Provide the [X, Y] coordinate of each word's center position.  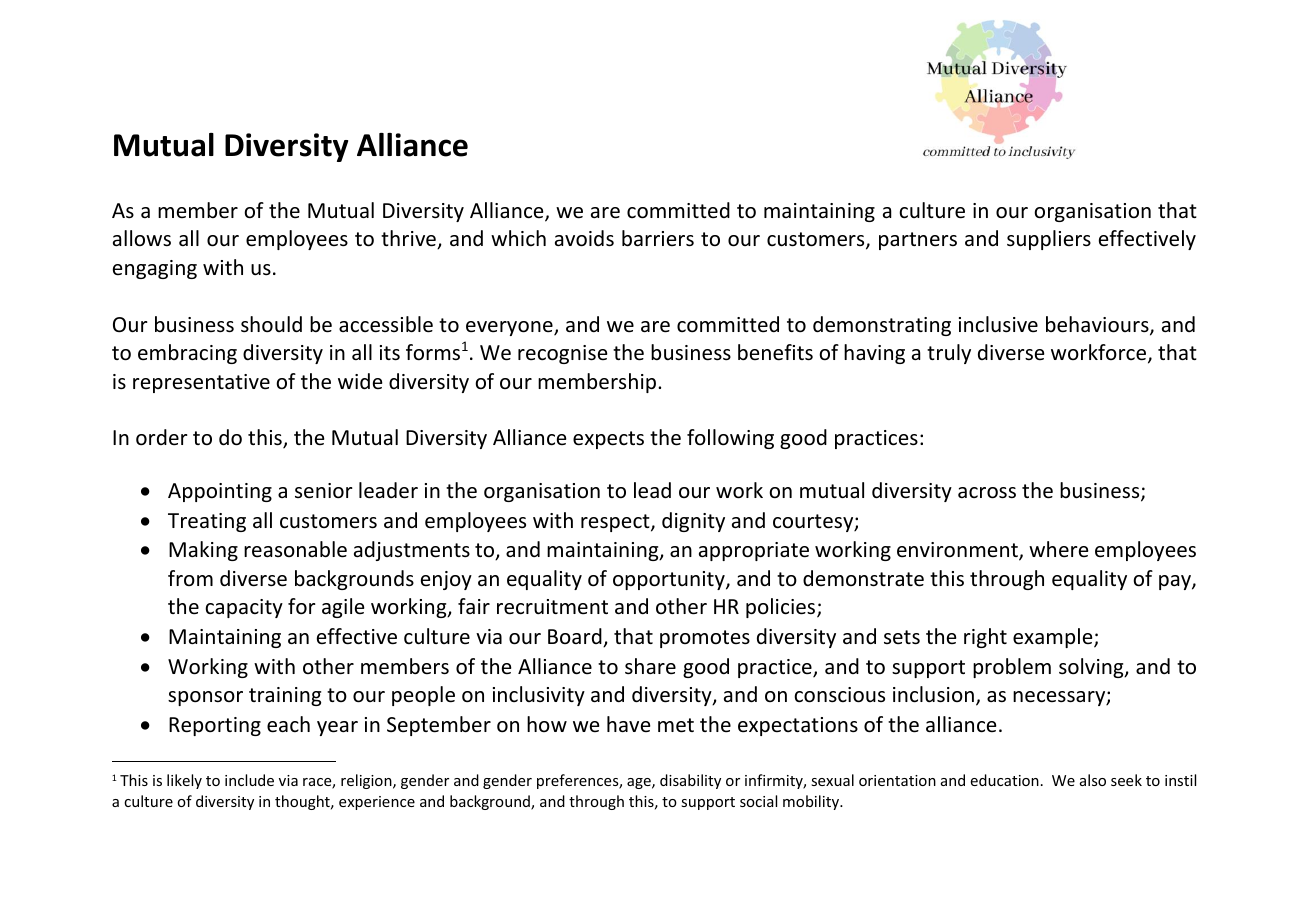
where [1058, 549]
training [285, 696]
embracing [187, 354]
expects [608, 440]
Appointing [220, 492]
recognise [562, 354]
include [249, 780]
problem [1012, 668]
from [190, 578]
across [987, 493]
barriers [658, 238]
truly [949, 354]
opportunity [670, 580]
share [650, 666]
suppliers [1049, 240]
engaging [155, 269]
